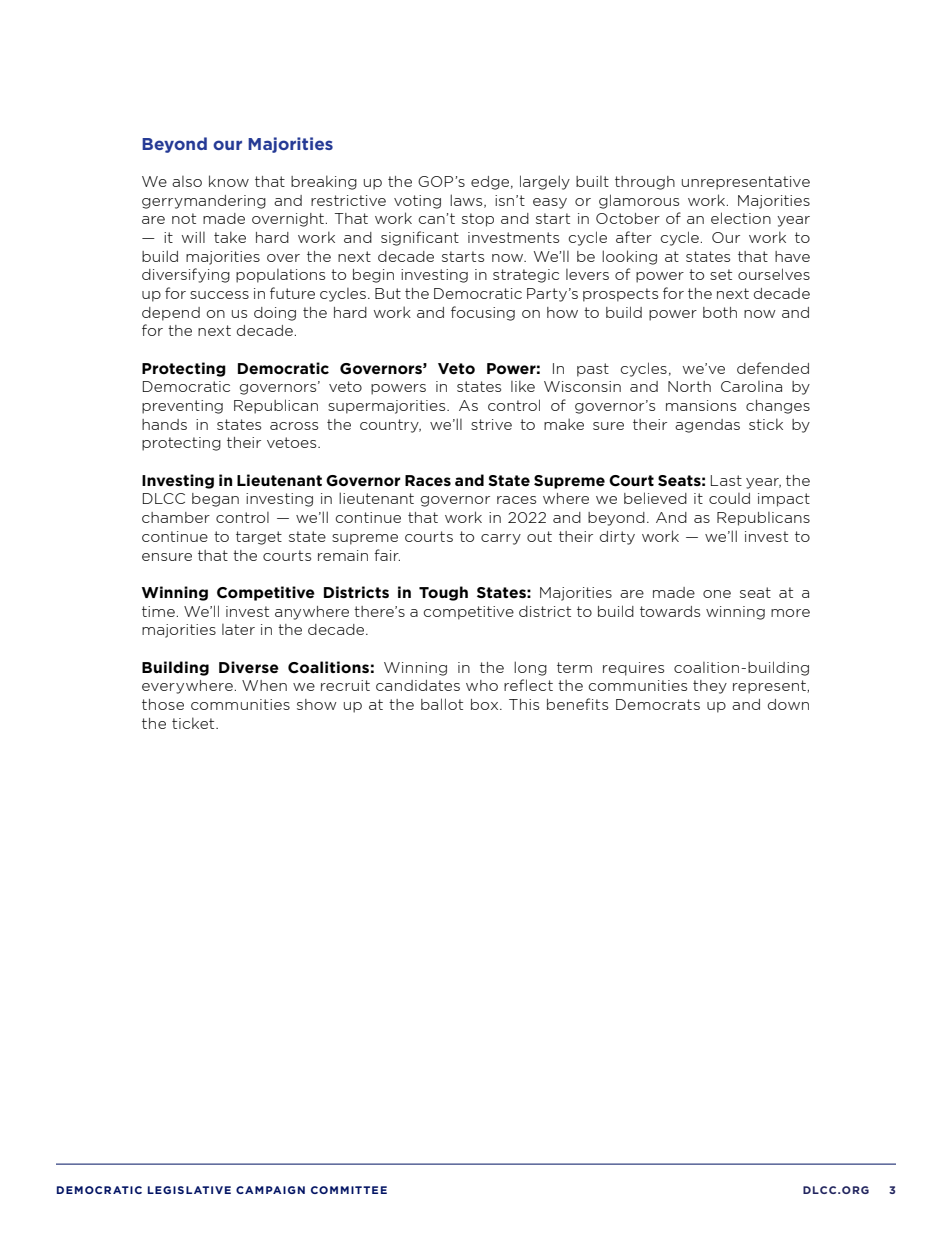 The height and width of the document is (1233, 952). I want to click on carry, so click(501, 539).
